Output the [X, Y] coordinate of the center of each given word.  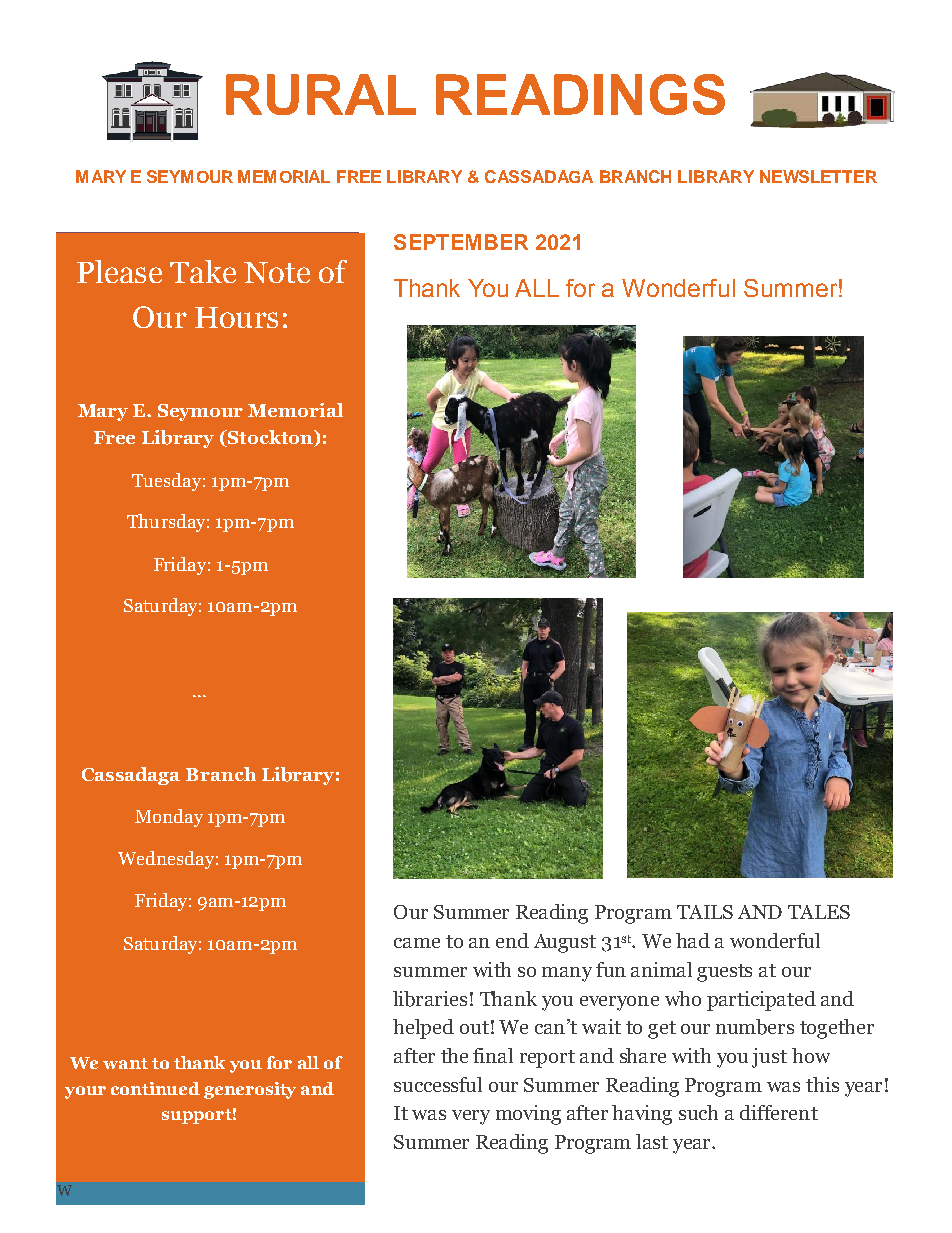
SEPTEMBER [461, 242]
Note [277, 272]
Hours [236, 317]
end [512, 940]
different [779, 1112]
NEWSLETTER [818, 176]
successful [438, 1084]
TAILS [705, 912]
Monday [169, 818]
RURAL [321, 94]
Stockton [270, 438]
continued [155, 1088]
